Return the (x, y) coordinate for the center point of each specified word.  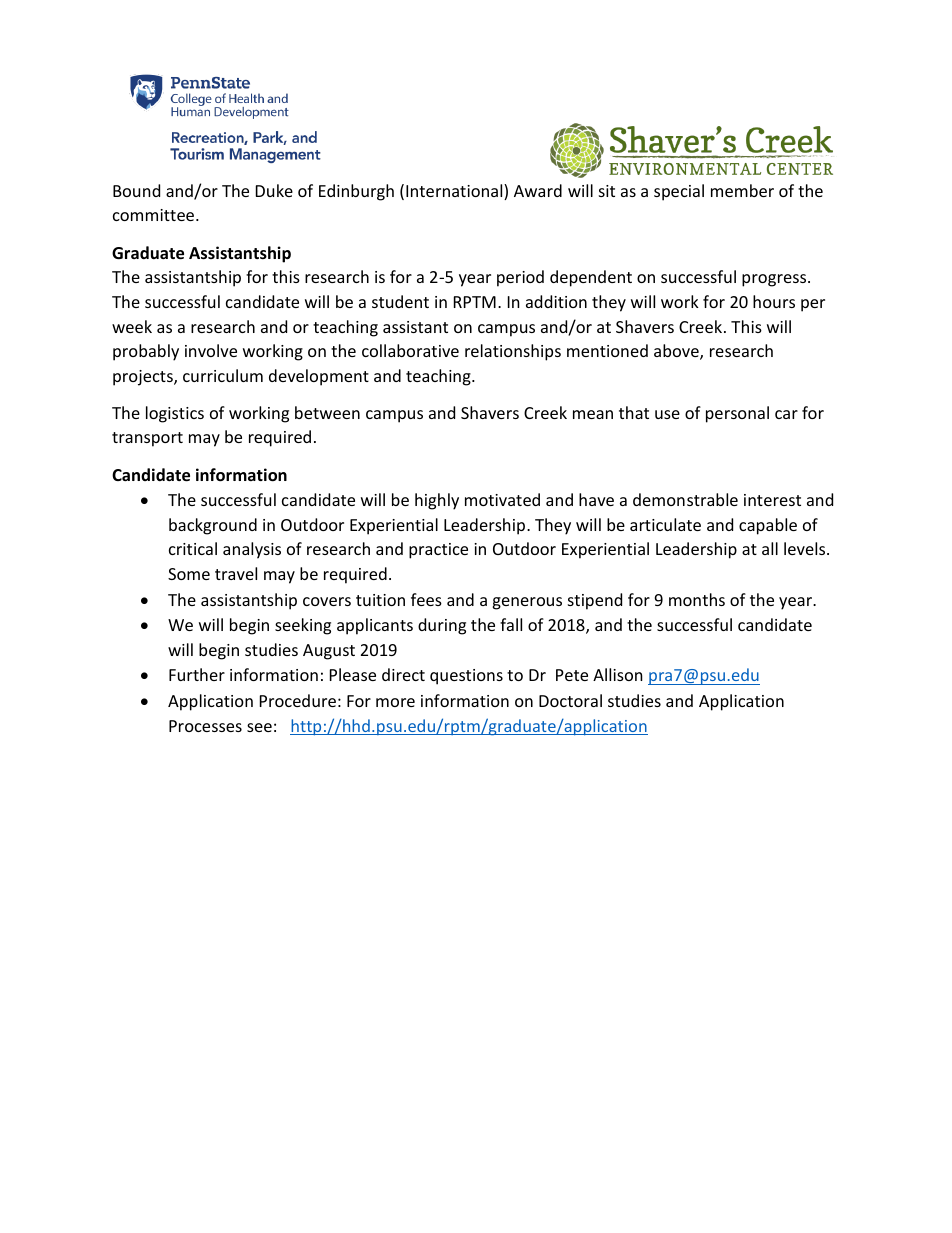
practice (438, 551)
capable (768, 526)
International (455, 192)
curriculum (223, 375)
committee (155, 215)
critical (193, 548)
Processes (205, 726)
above (677, 352)
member (742, 190)
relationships (513, 352)
